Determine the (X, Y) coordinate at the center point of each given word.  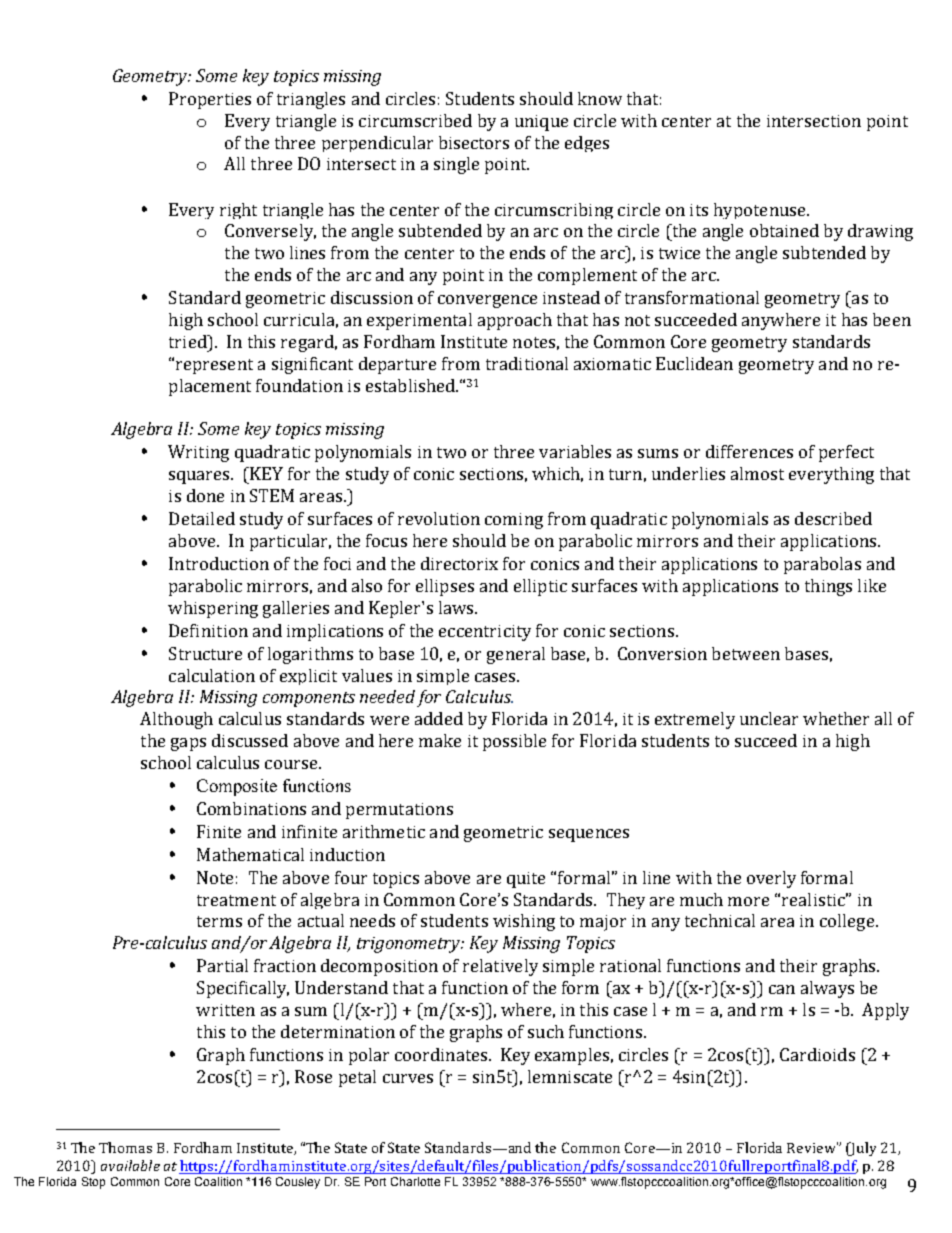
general (516, 655)
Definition (208, 630)
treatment (236, 900)
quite (526, 880)
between (746, 653)
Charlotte (415, 1181)
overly (771, 879)
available (130, 1165)
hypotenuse (761, 211)
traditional (527, 363)
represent (214, 366)
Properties (210, 100)
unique (541, 123)
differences (749, 451)
